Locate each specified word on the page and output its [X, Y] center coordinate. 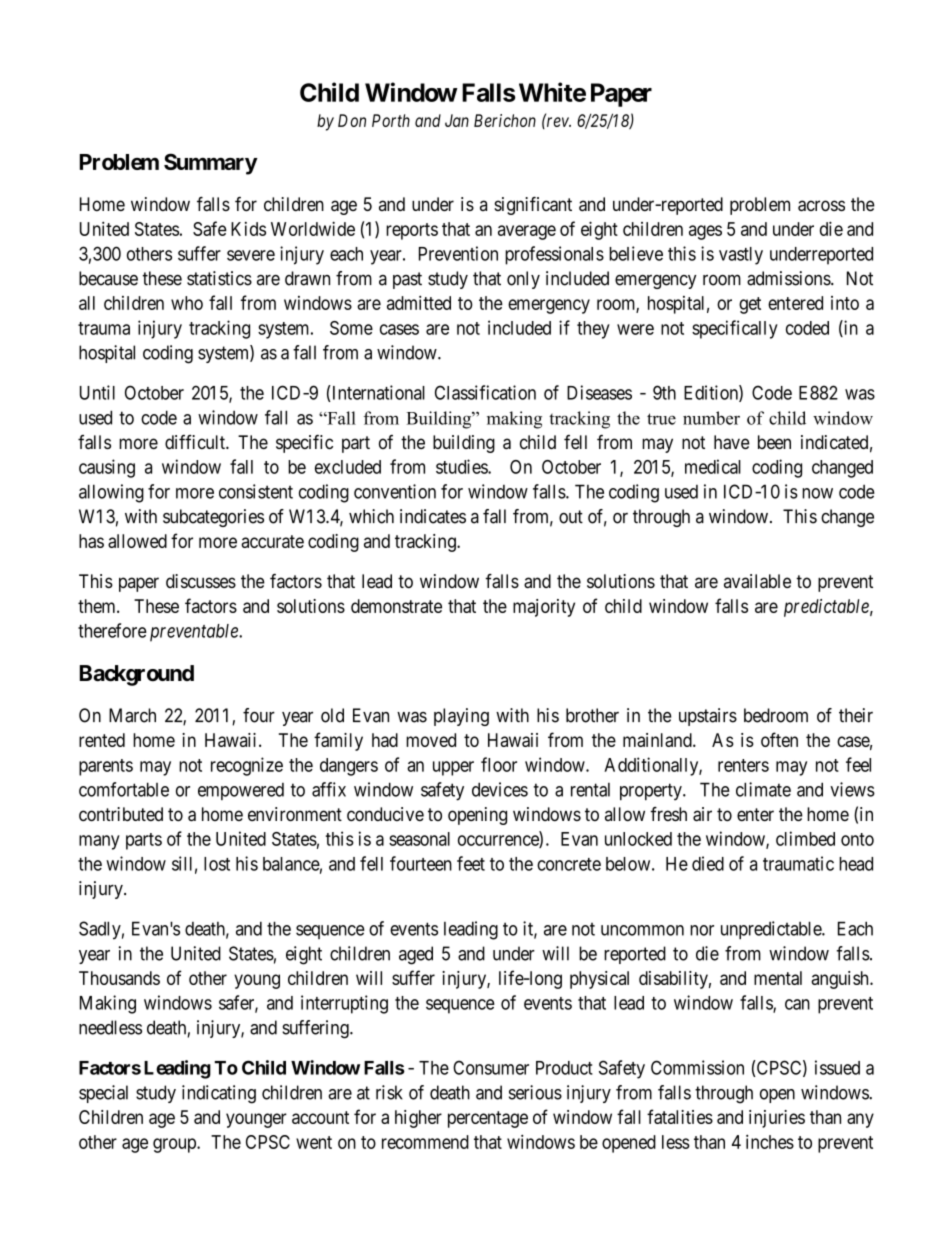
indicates [433, 516]
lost [217, 864]
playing [461, 717]
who [187, 303]
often [779, 739]
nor [702, 930]
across [821, 206]
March [132, 715]
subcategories [213, 518]
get [750, 305]
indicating [219, 1094]
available [757, 581]
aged [416, 955]
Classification [485, 392]
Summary [211, 164]
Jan [457, 120]
